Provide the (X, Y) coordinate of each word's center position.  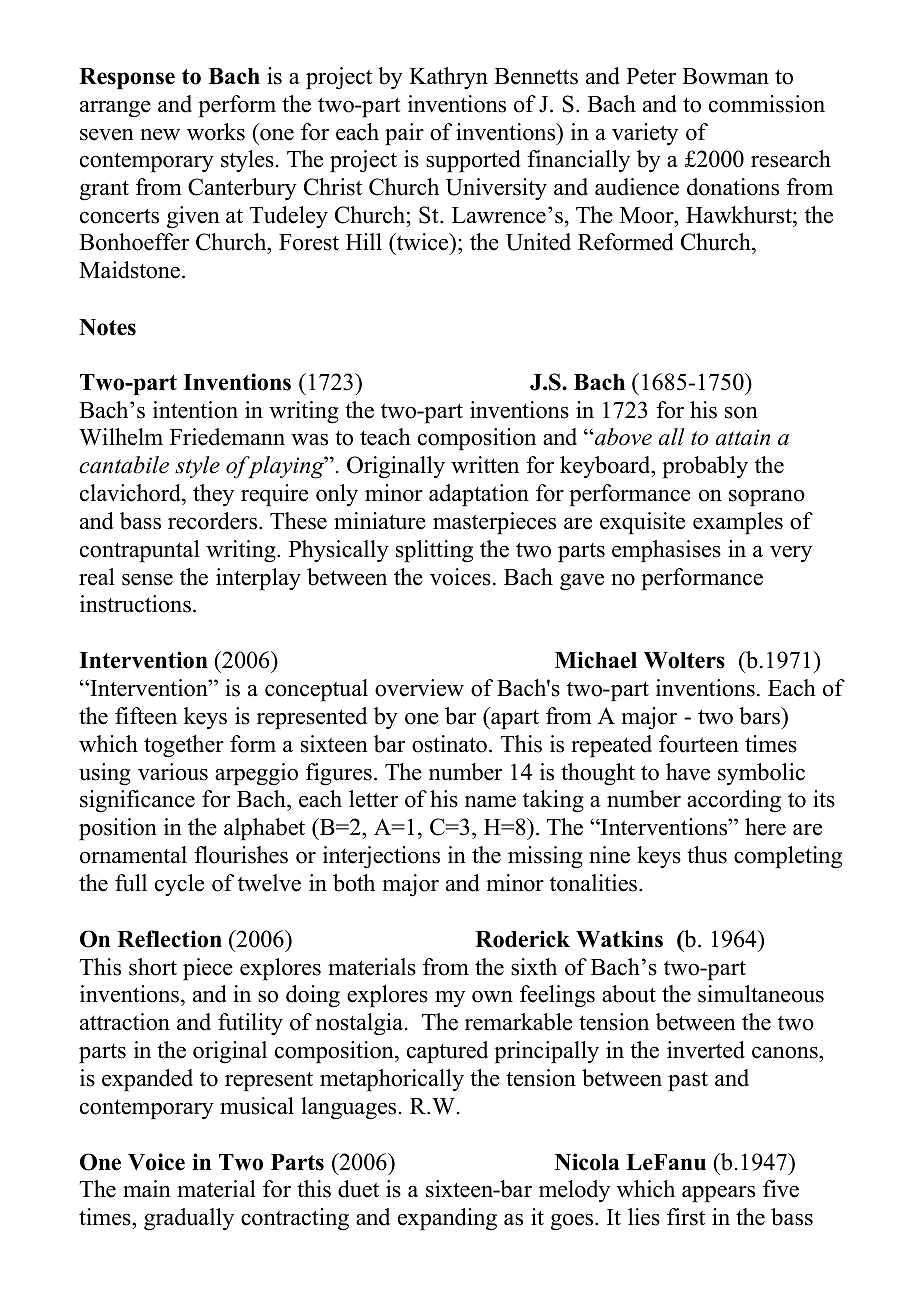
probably (705, 467)
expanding (447, 1219)
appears (718, 1194)
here (765, 827)
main (147, 1188)
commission (767, 104)
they (213, 495)
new (160, 135)
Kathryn (448, 78)
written (485, 465)
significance (137, 801)
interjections (381, 857)
